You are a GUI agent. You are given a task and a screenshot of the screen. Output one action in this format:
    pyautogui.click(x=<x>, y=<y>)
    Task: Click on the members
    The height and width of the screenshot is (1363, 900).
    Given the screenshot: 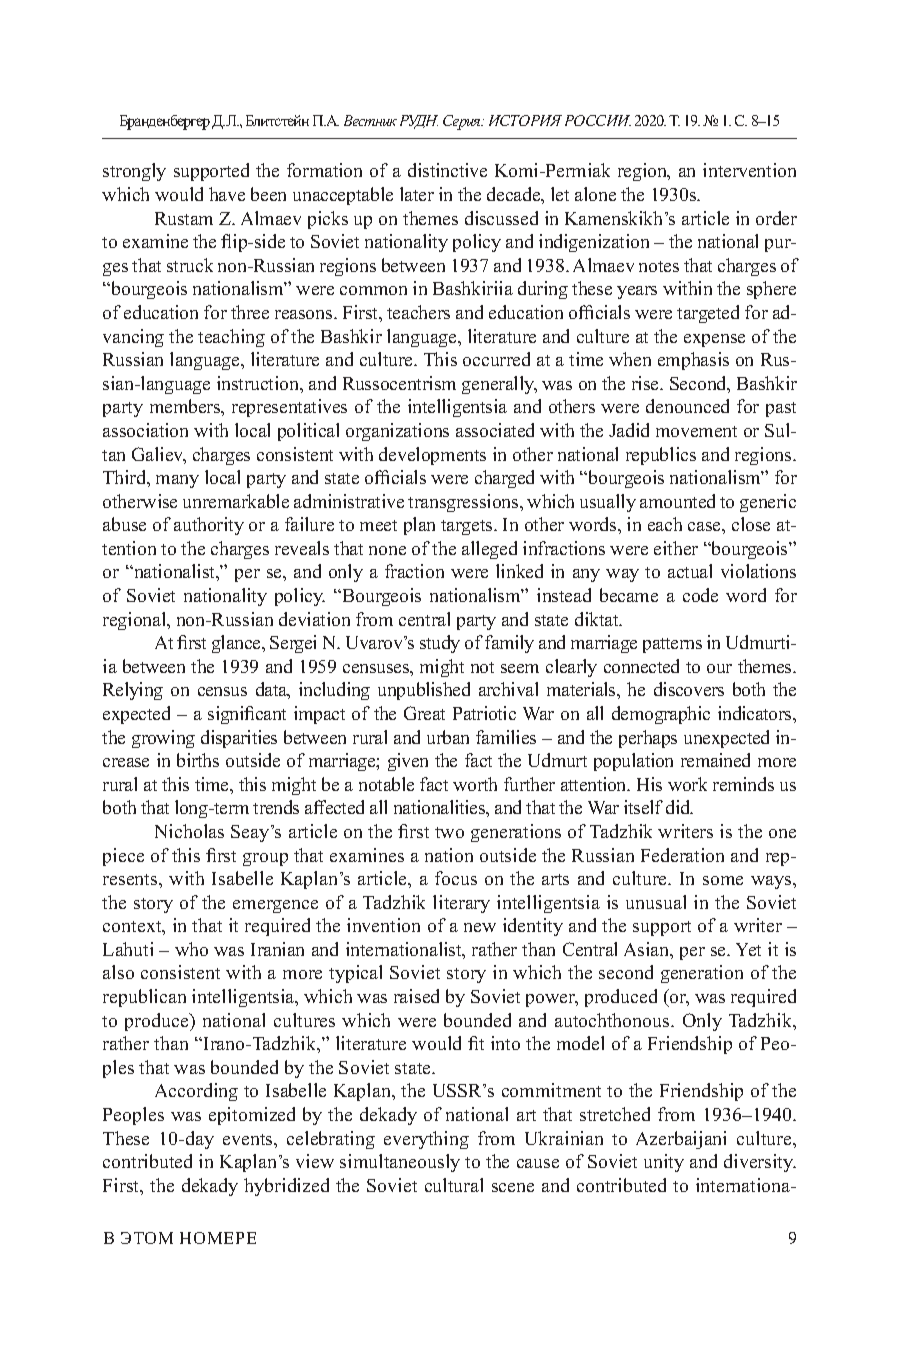 What is the action you would take?
    pyautogui.click(x=186, y=407)
